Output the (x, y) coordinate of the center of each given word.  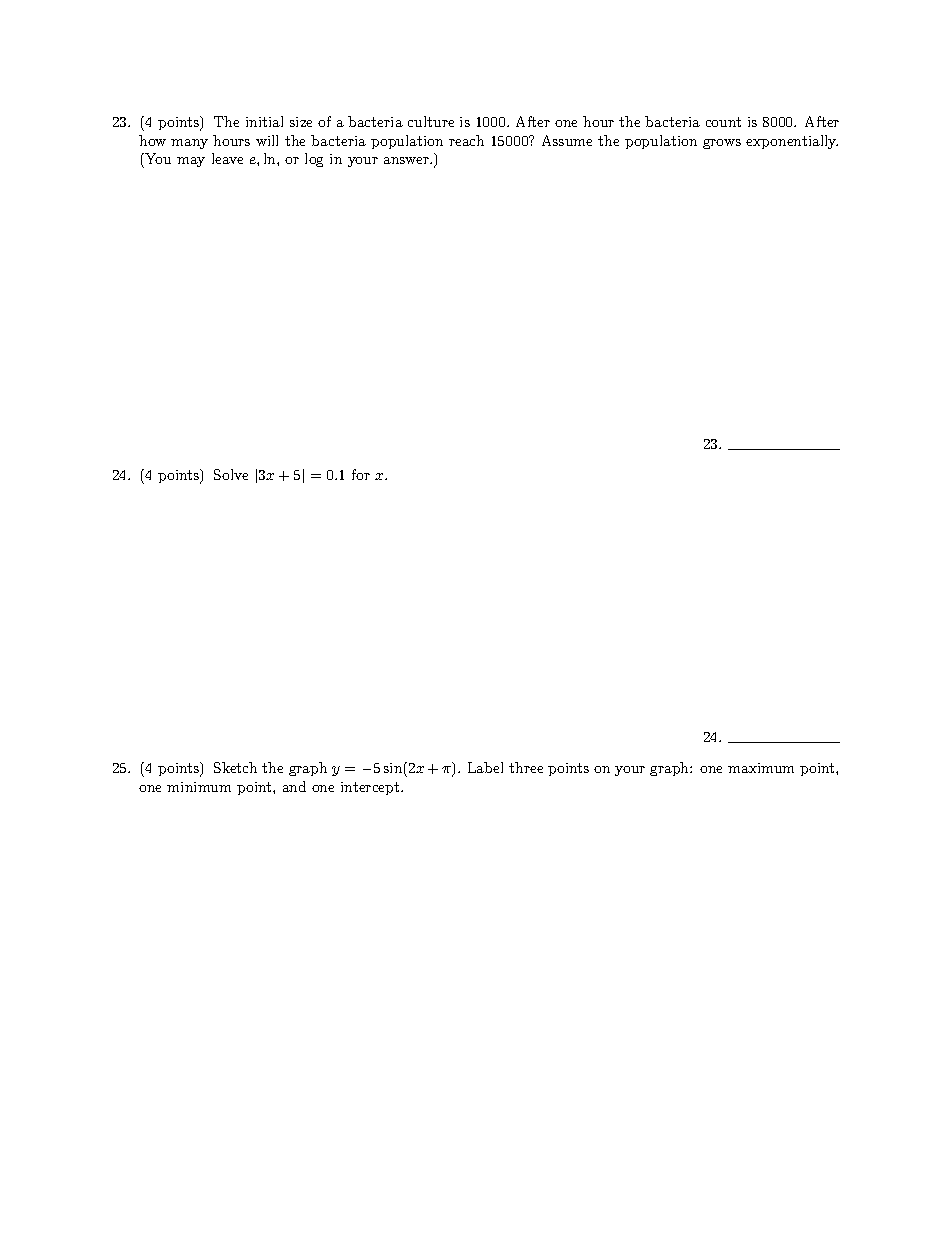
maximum (761, 768)
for (361, 474)
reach (466, 140)
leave (227, 158)
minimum (199, 787)
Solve (231, 474)
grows (722, 144)
